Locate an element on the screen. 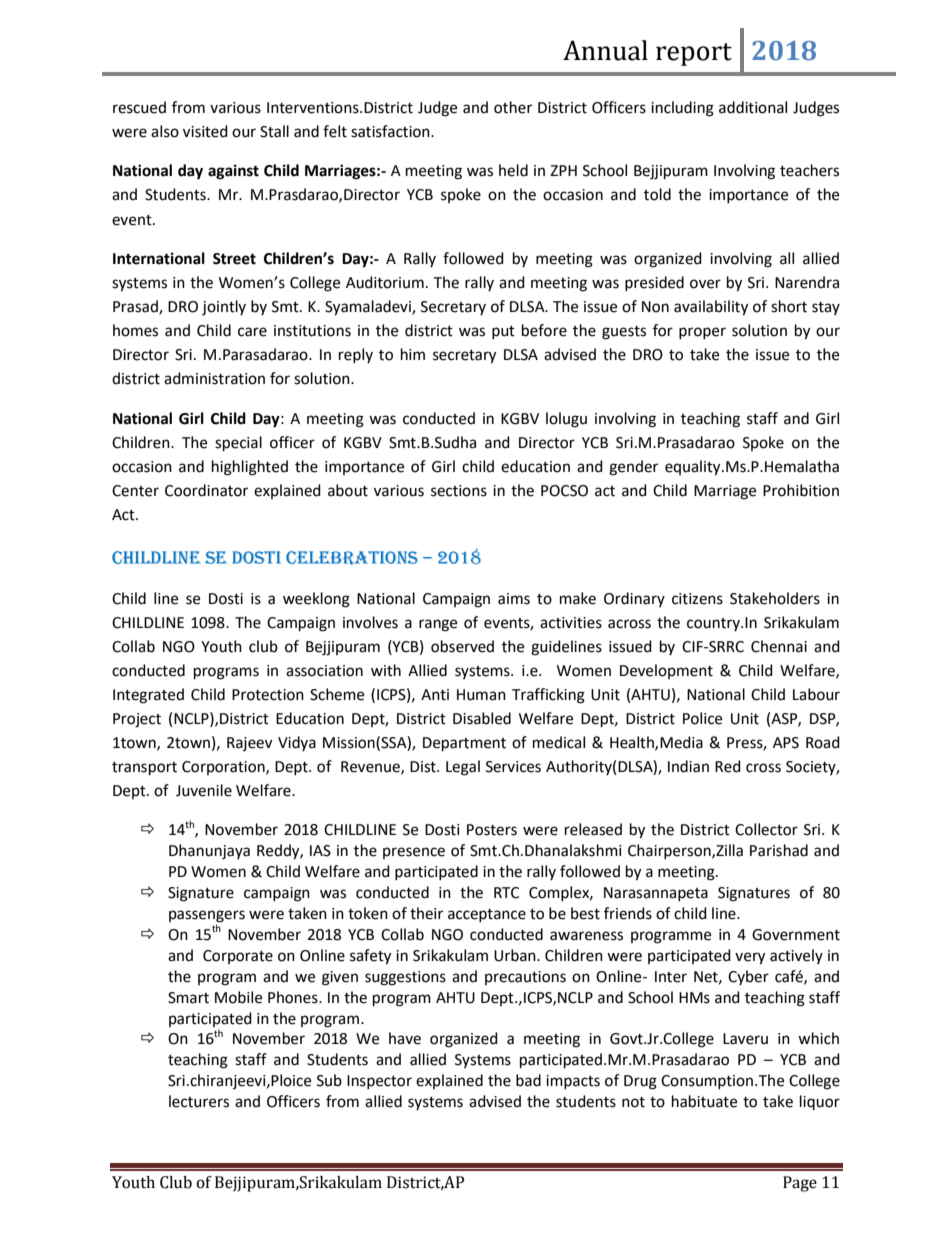 The height and width of the screenshot is (1233, 952). Police is located at coordinates (702, 718).
